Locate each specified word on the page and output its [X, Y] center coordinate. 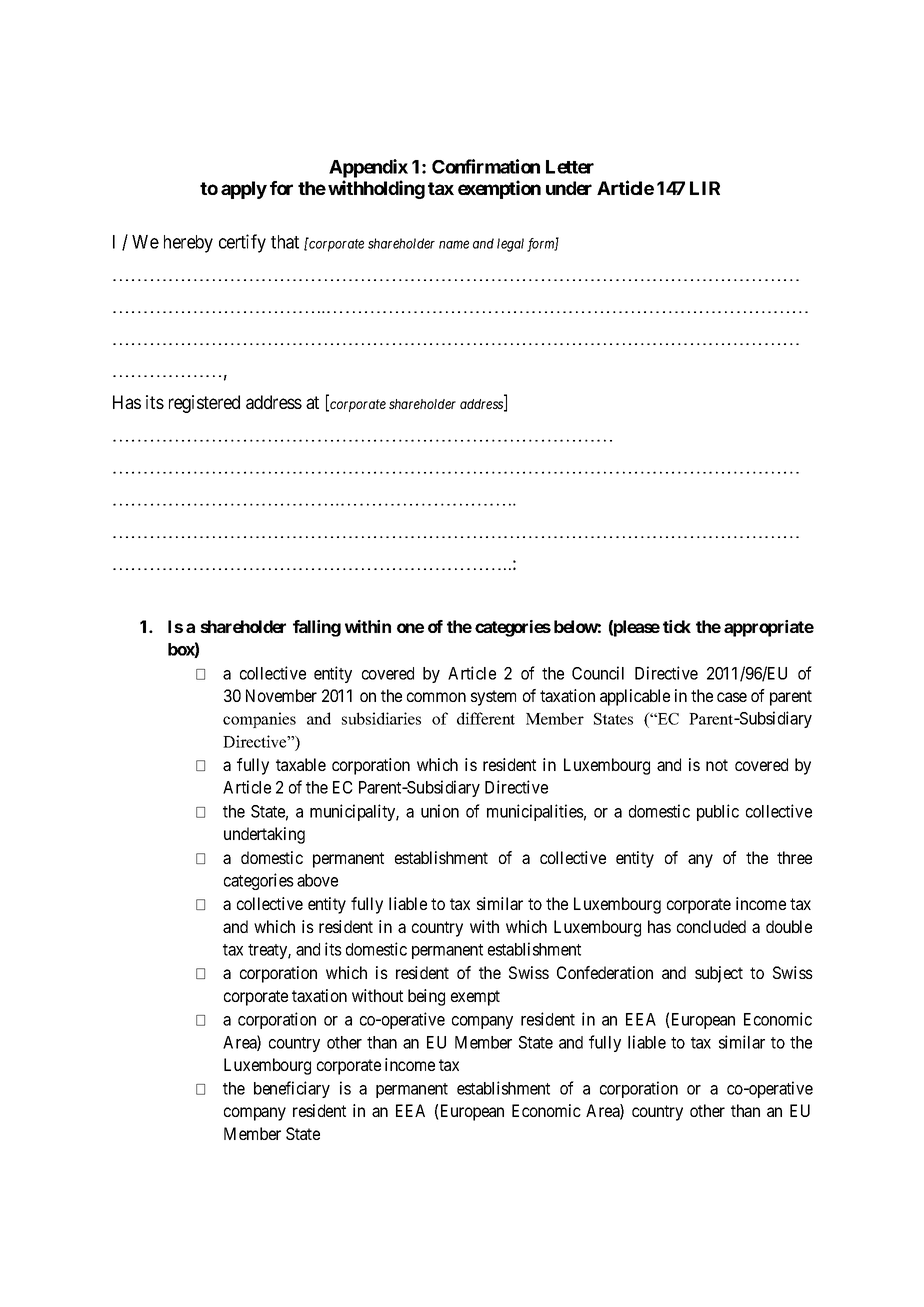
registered [204, 404]
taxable [301, 764]
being [426, 997]
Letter [570, 167]
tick [677, 626]
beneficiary [292, 1089]
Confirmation [486, 166]
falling [317, 628]
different [486, 718]
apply [244, 190]
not [717, 765]
